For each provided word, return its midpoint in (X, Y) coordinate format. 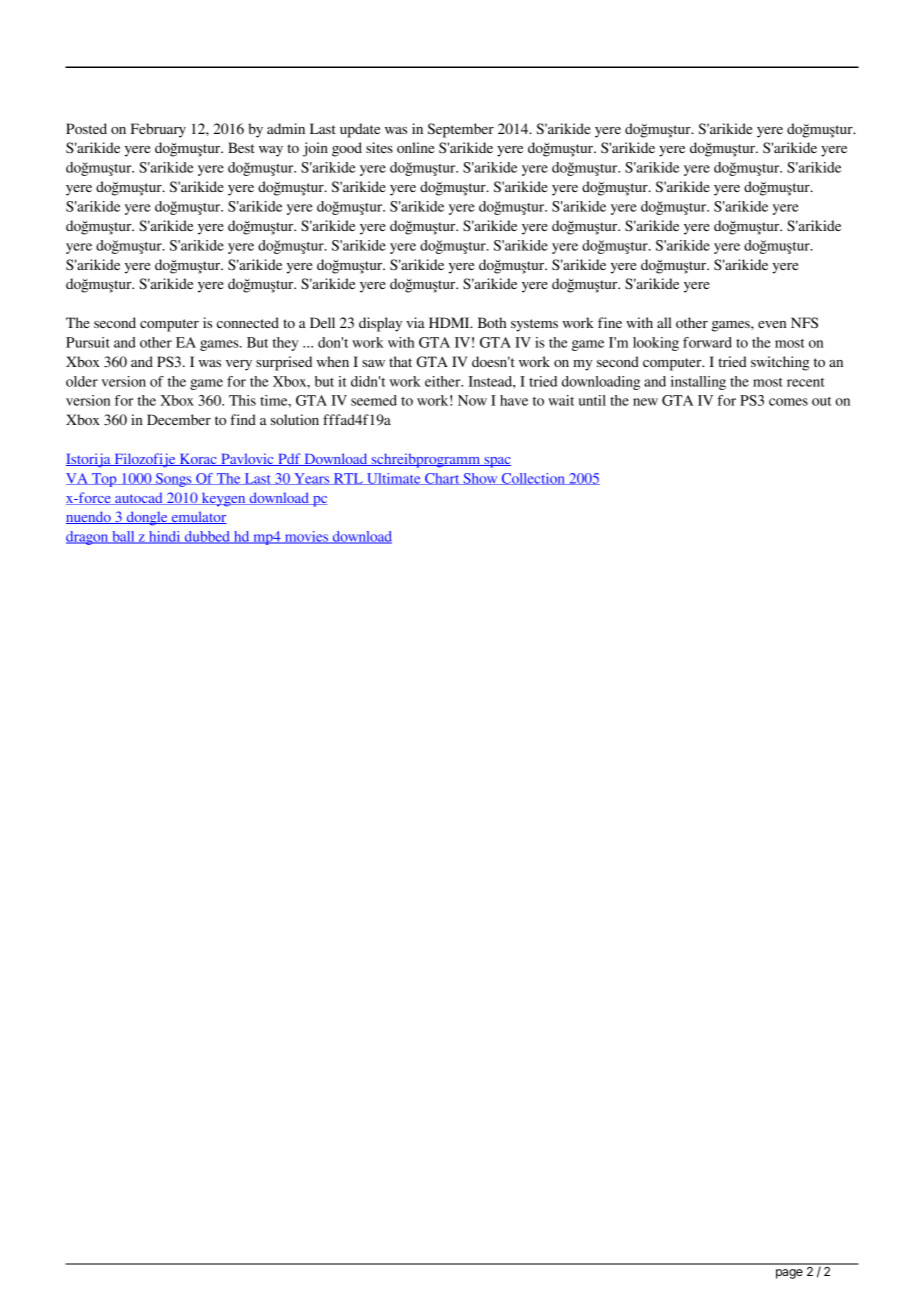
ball (123, 537)
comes (788, 402)
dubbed (207, 537)
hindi (165, 537)
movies (306, 537)
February (158, 130)
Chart (442, 479)
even (772, 324)
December (179, 419)
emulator (198, 517)
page (789, 1274)
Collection (533, 479)
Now (472, 400)
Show (480, 479)
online (415, 147)
